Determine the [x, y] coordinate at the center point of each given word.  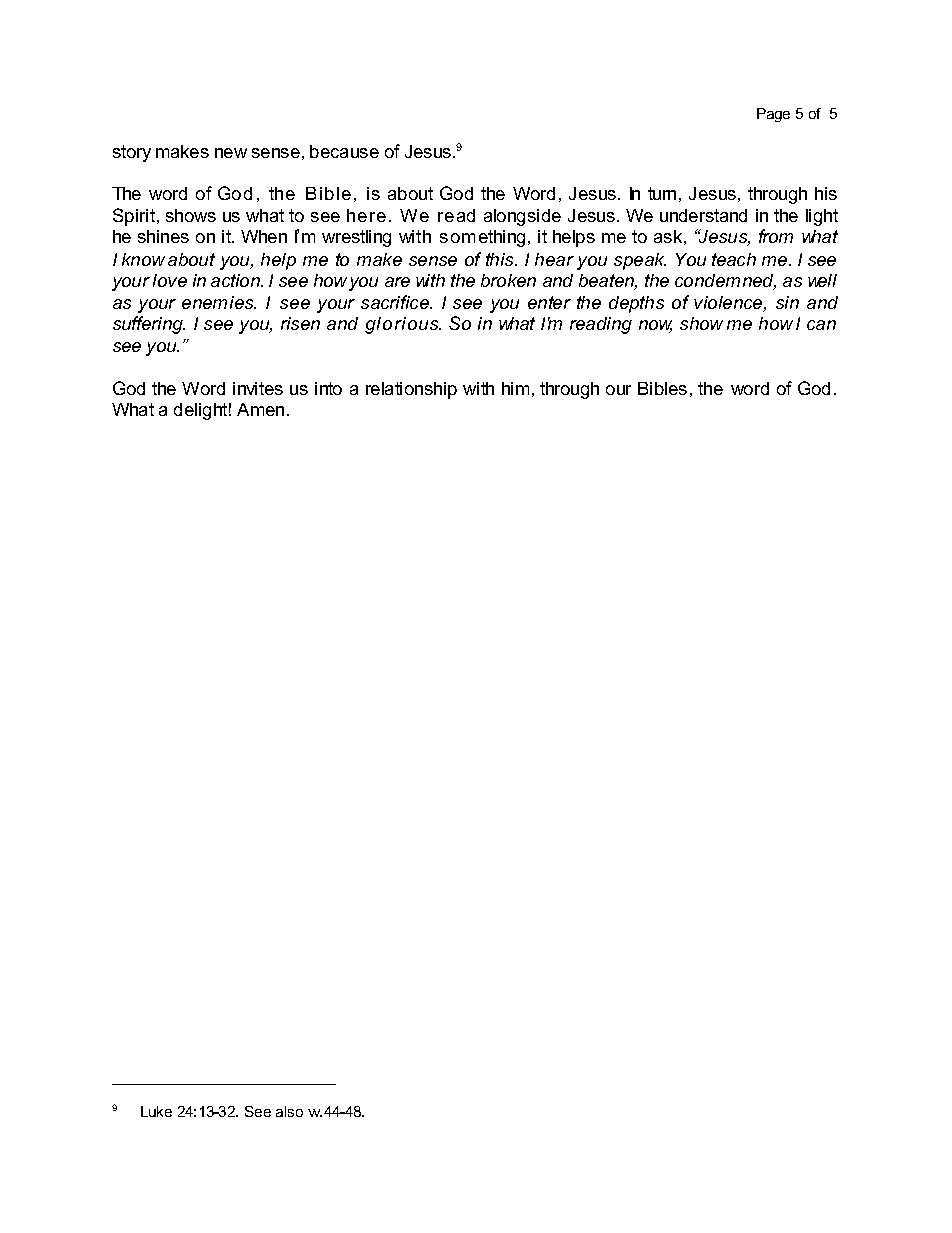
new [231, 153]
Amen [260, 409]
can [821, 325]
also [289, 1111]
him [515, 388]
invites [258, 388]
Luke [156, 1111]
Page [773, 115]
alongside [522, 217]
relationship [411, 390]
